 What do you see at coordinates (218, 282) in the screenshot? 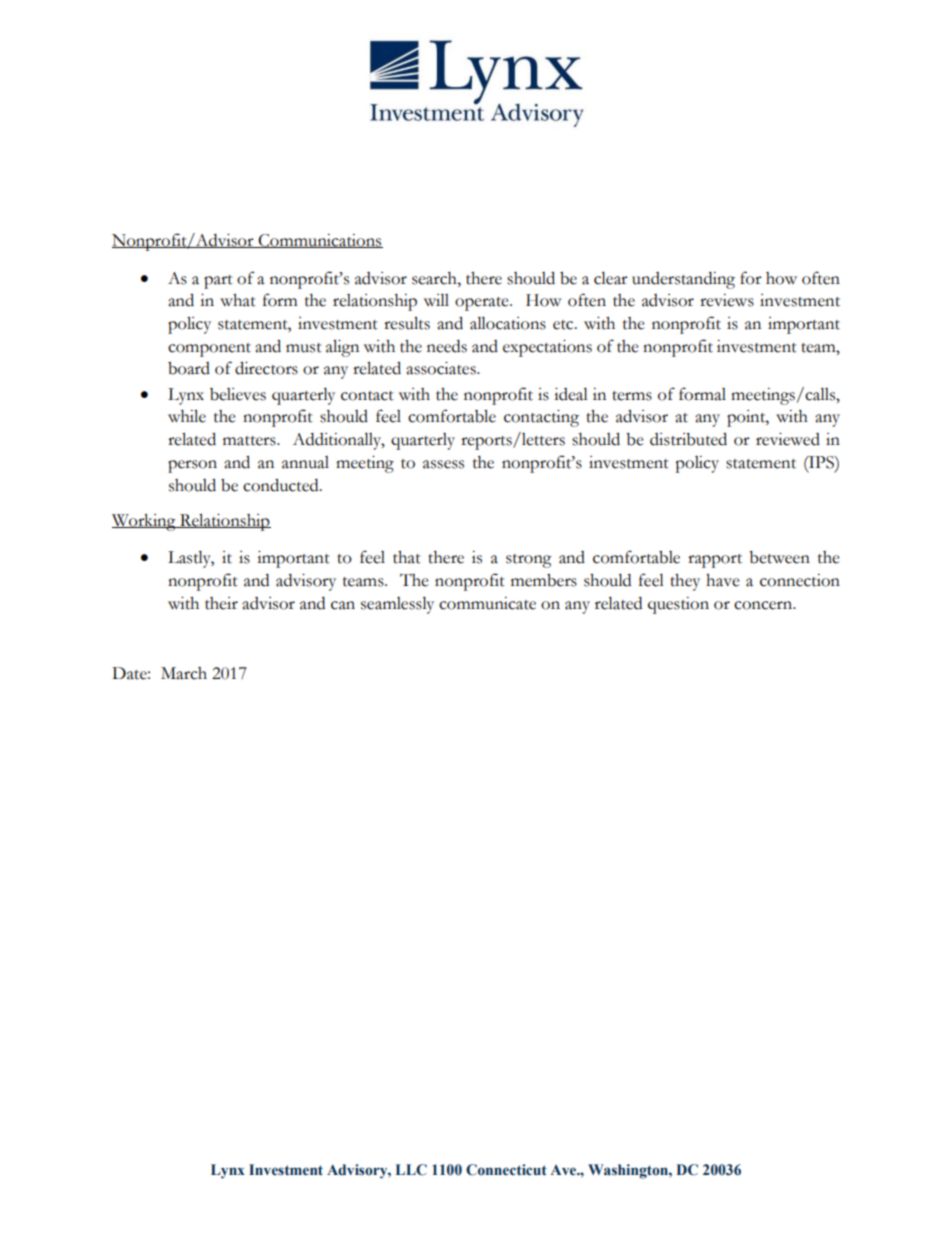
I see `part` at bounding box center [218, 282].
